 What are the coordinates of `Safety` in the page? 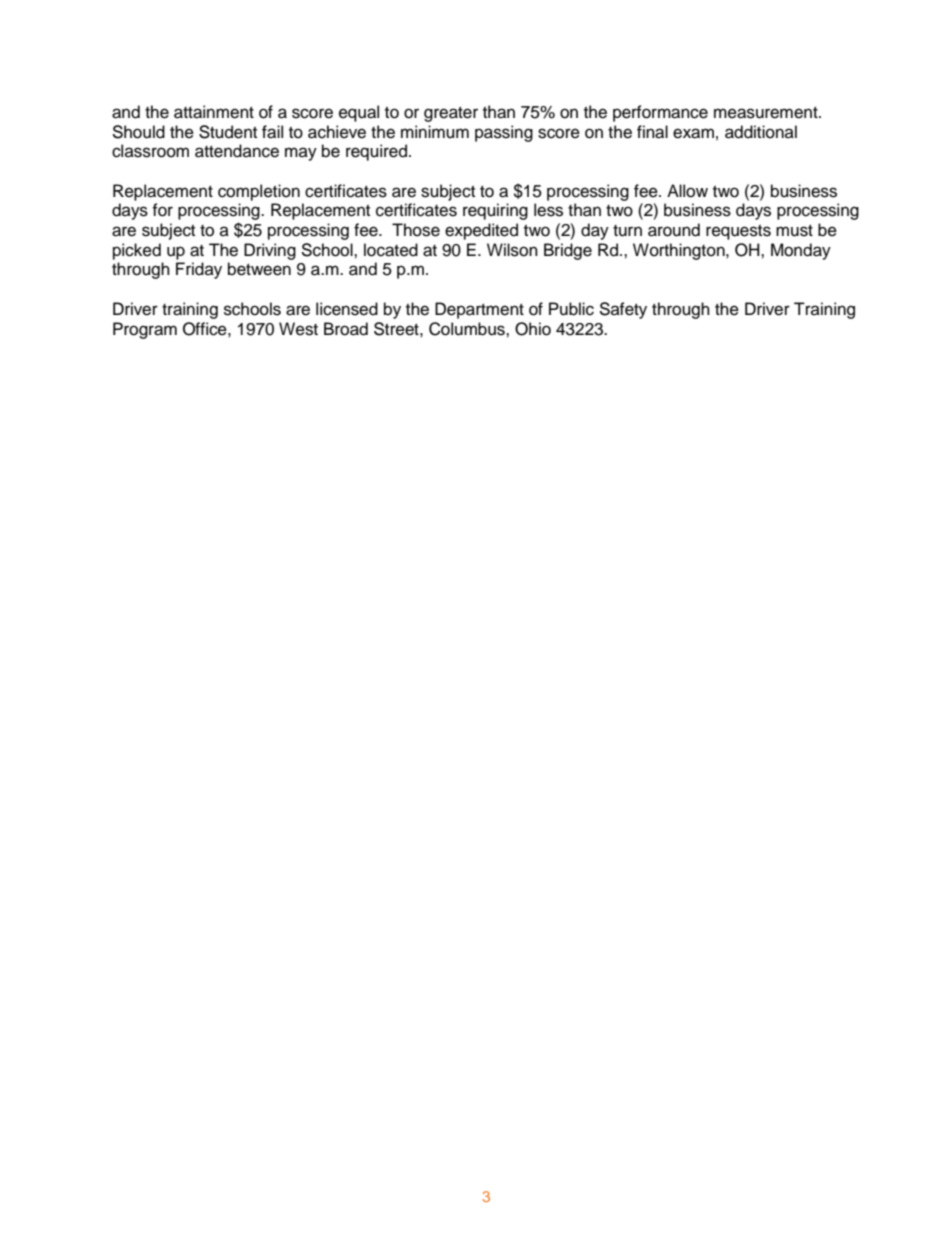 It's located at (623, 310).
